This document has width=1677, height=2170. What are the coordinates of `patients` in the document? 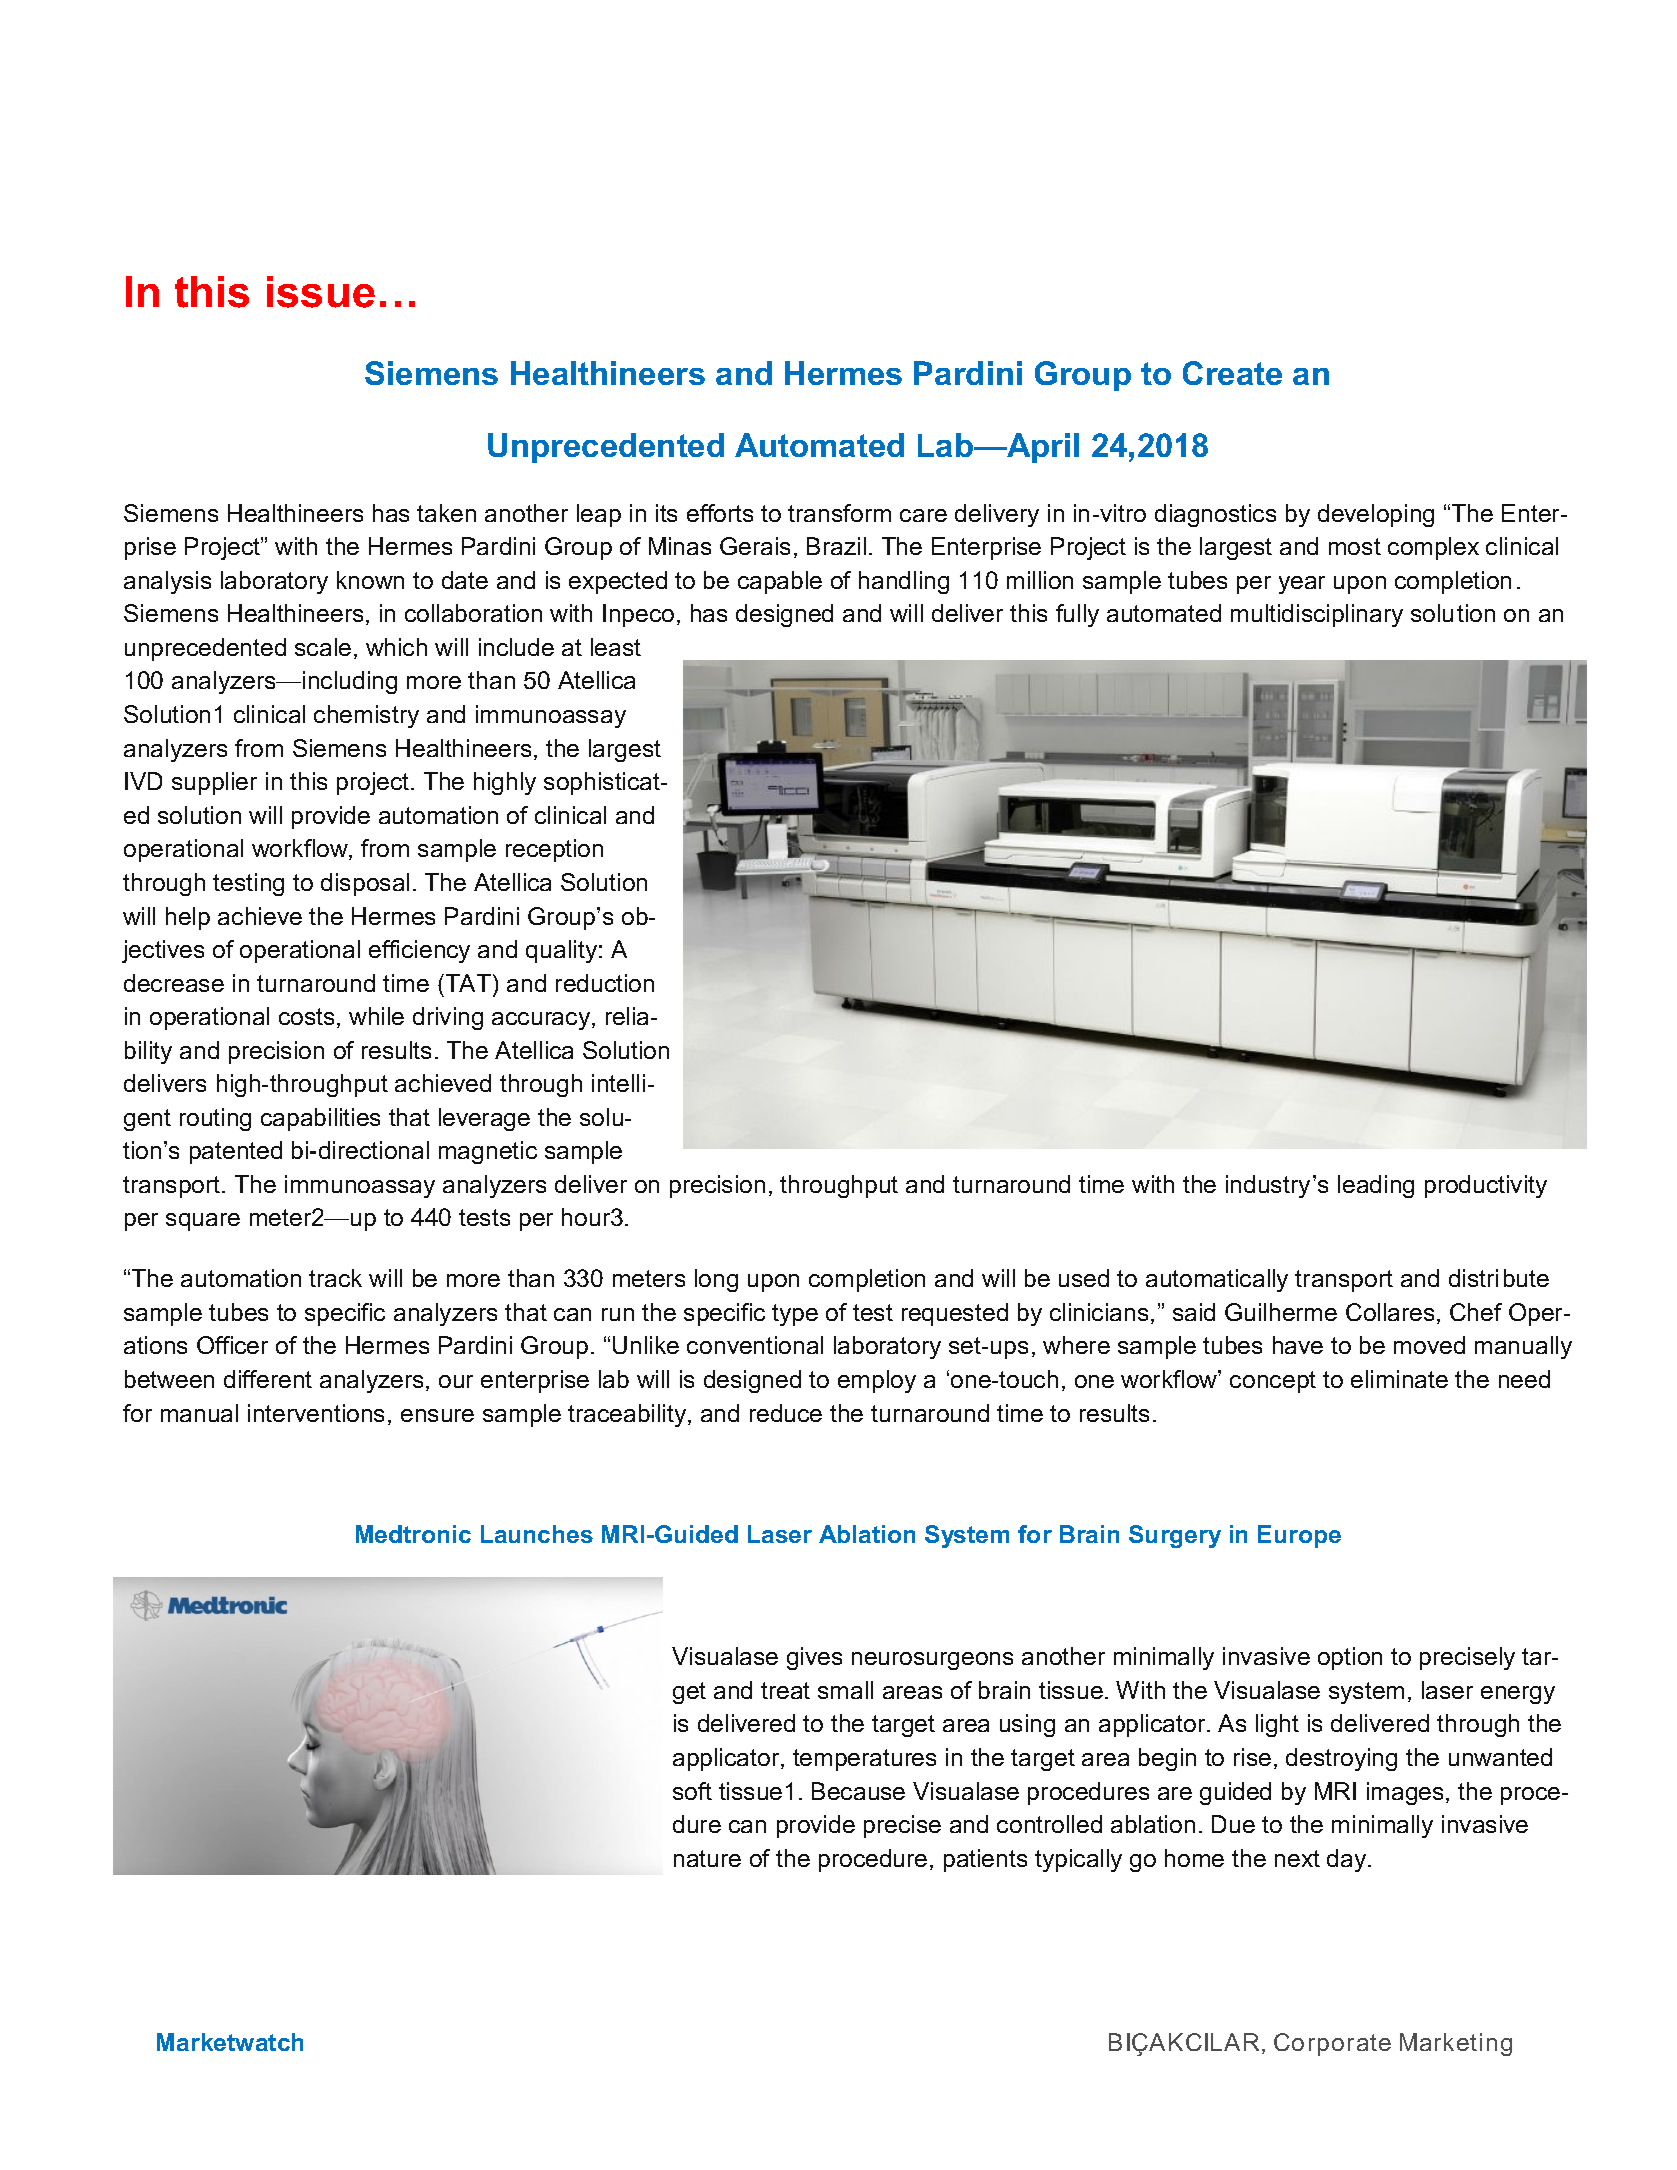 It's located at (985, 1860).
